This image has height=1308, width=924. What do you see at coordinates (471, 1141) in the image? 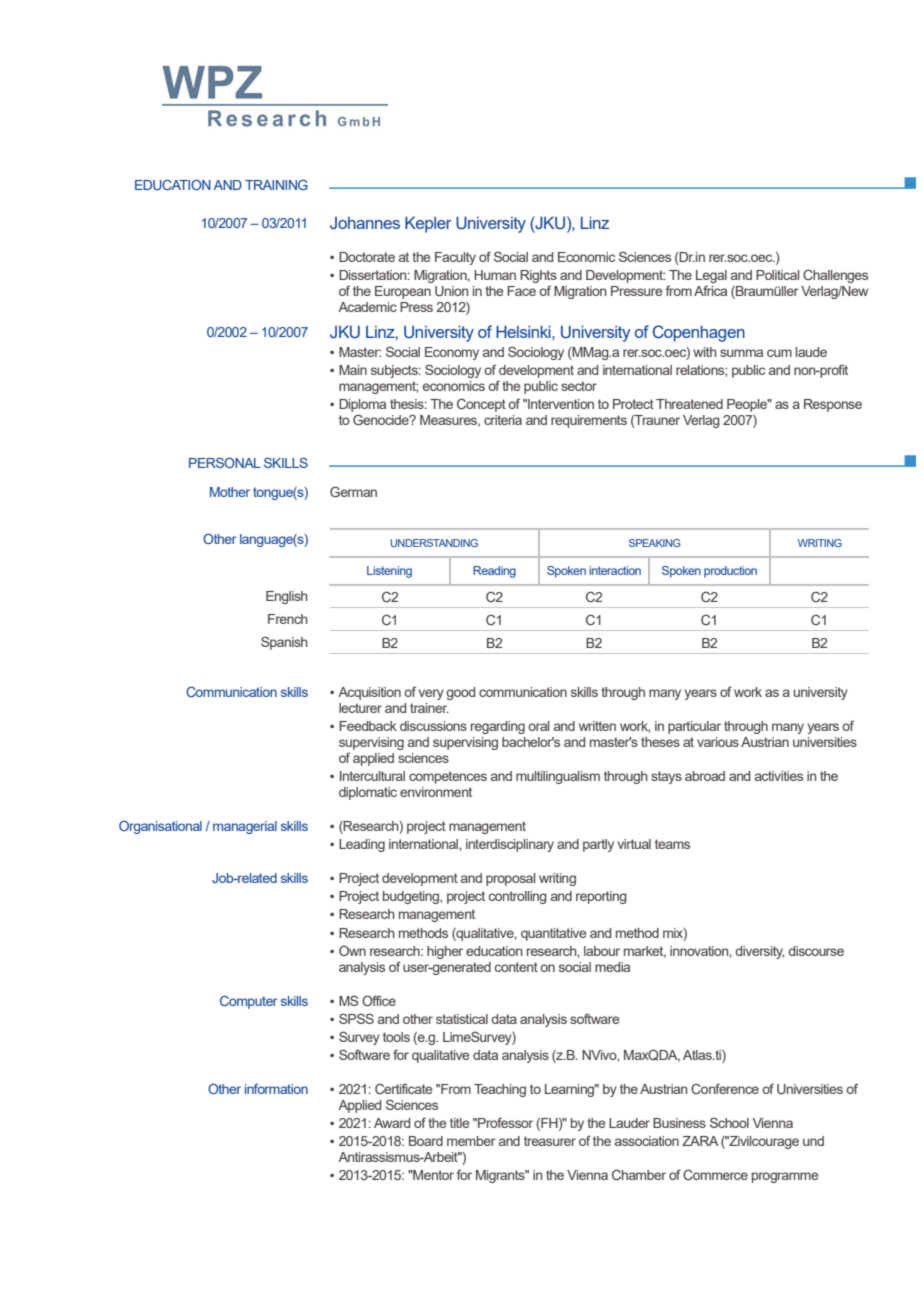
I see `member` at bounding box center [471, 1141].
